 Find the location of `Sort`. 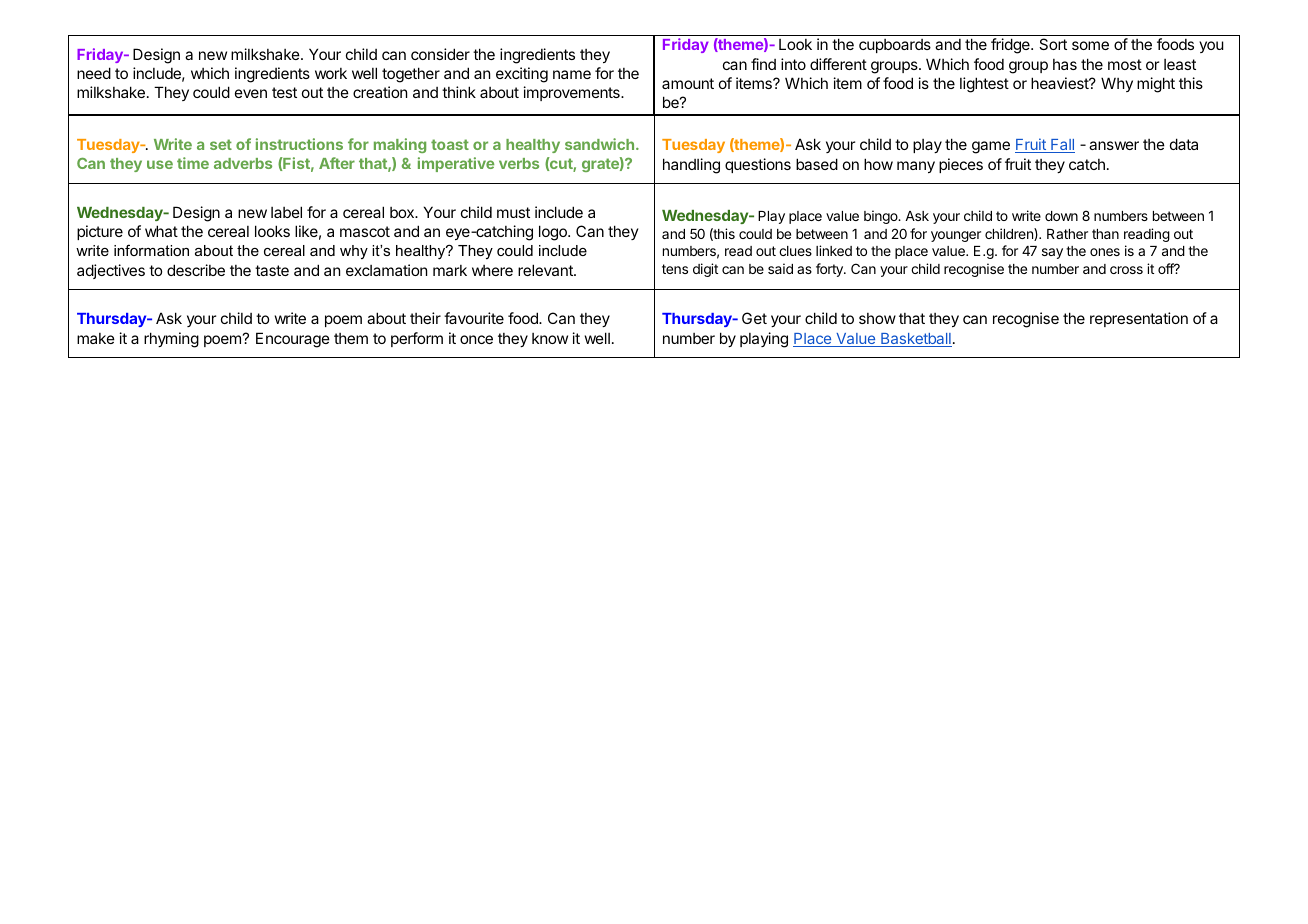

Sort is located at coordinates (1053, 44).
